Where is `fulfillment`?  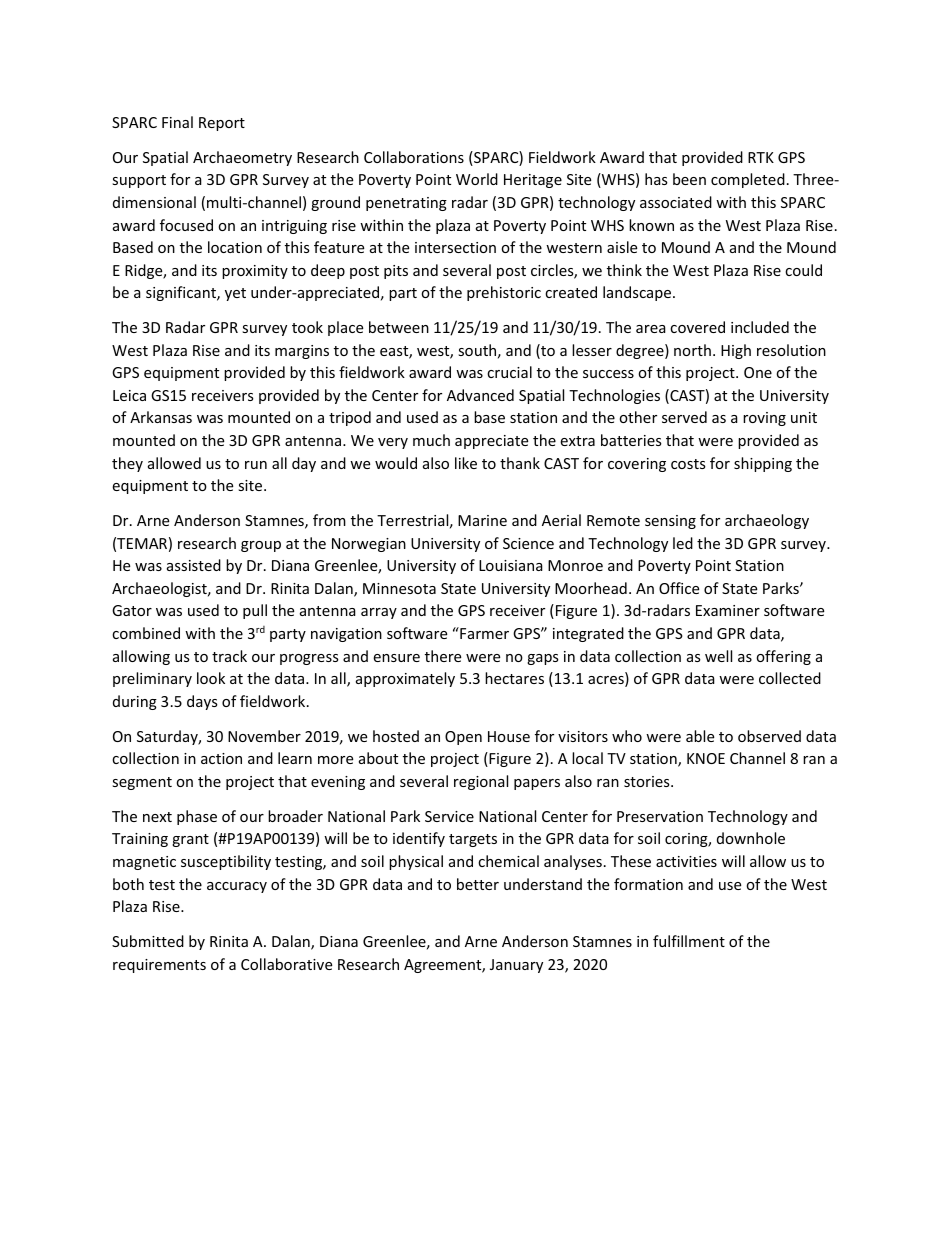 fulfillment is located at coordinates (689, 941).
